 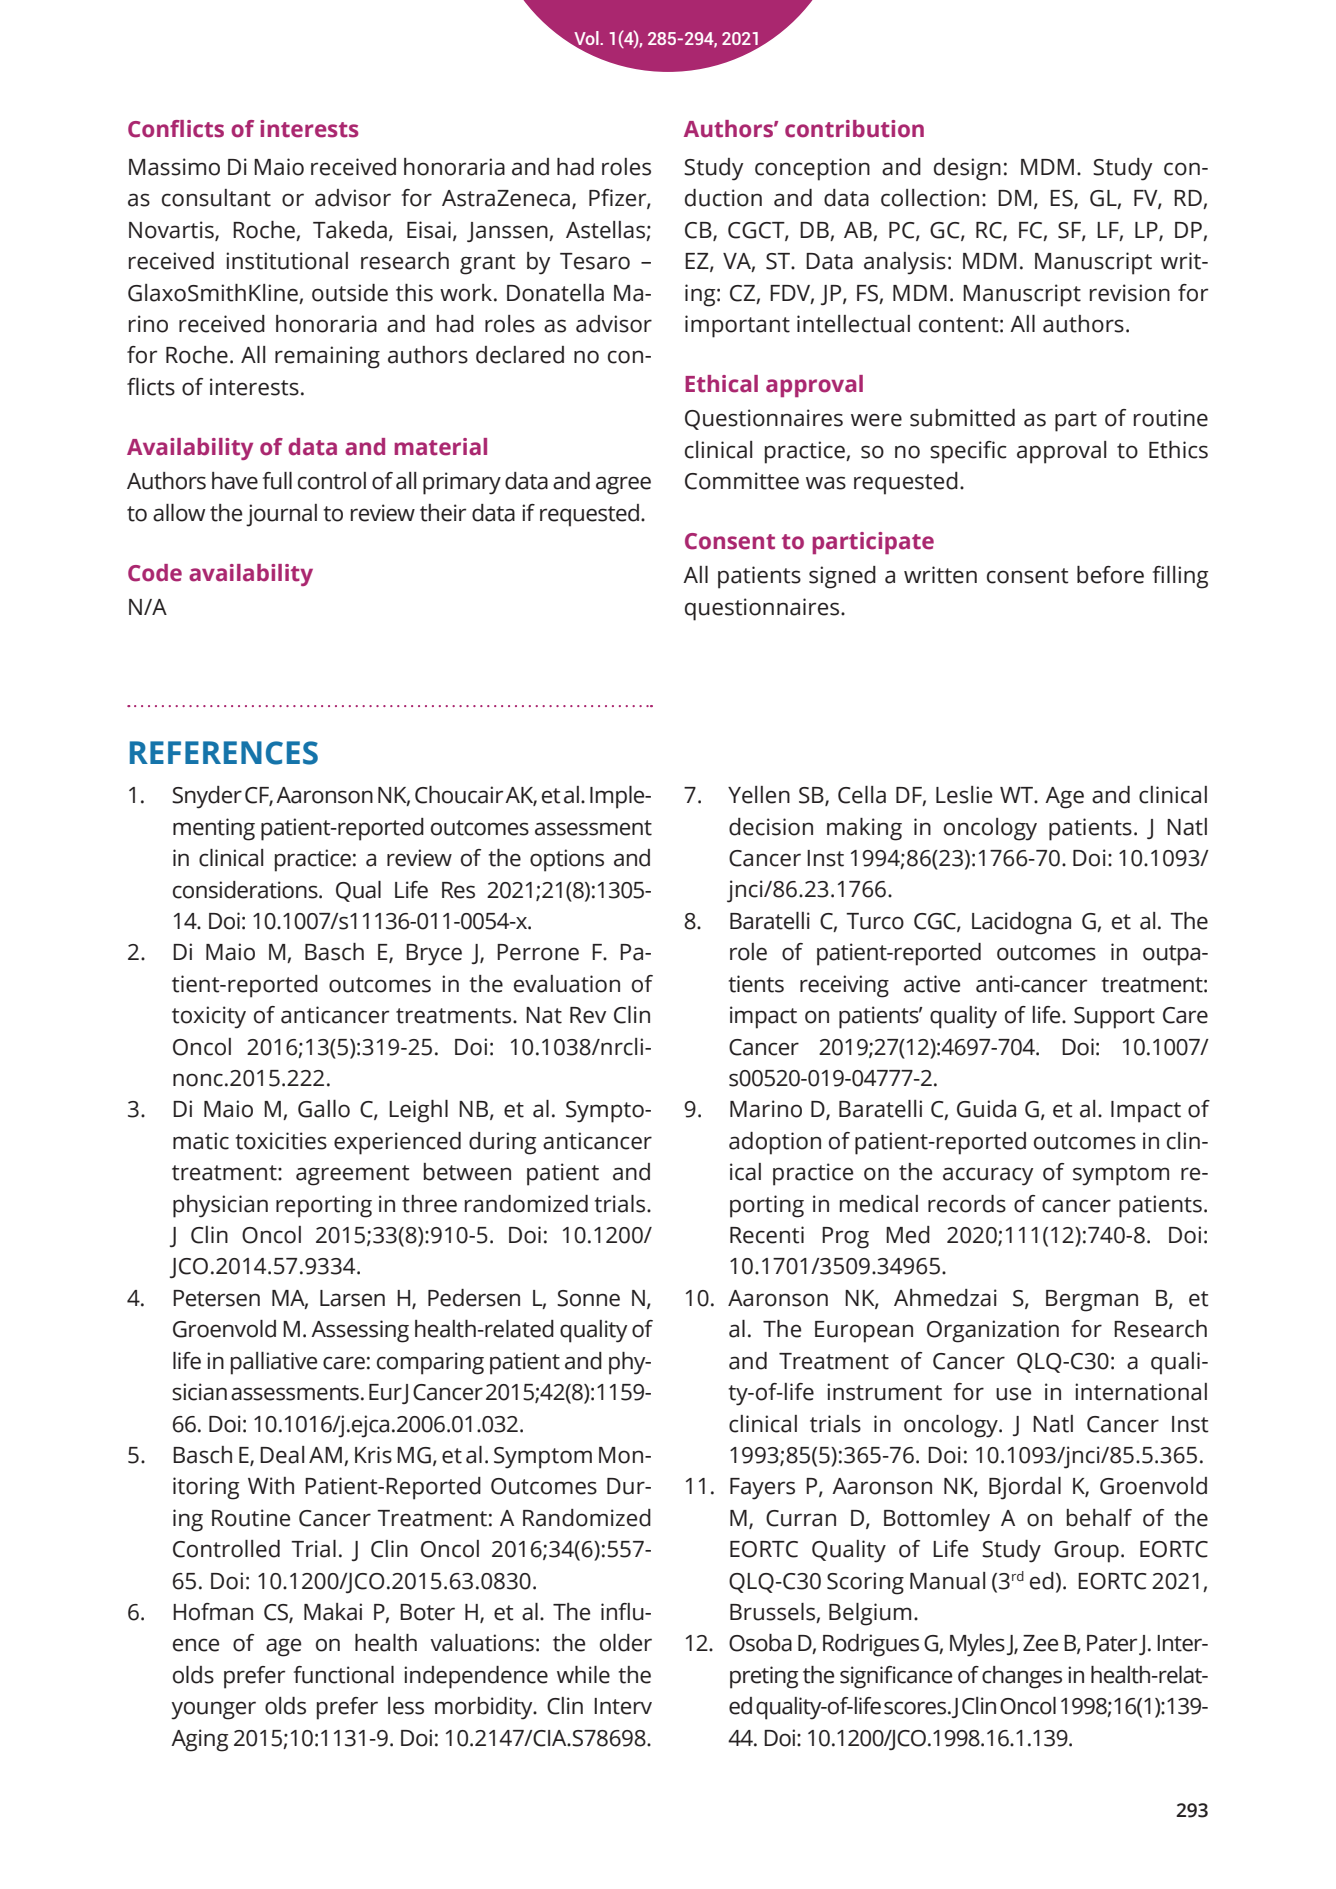 I want to click on younger, so click(x=213, y=1710).
